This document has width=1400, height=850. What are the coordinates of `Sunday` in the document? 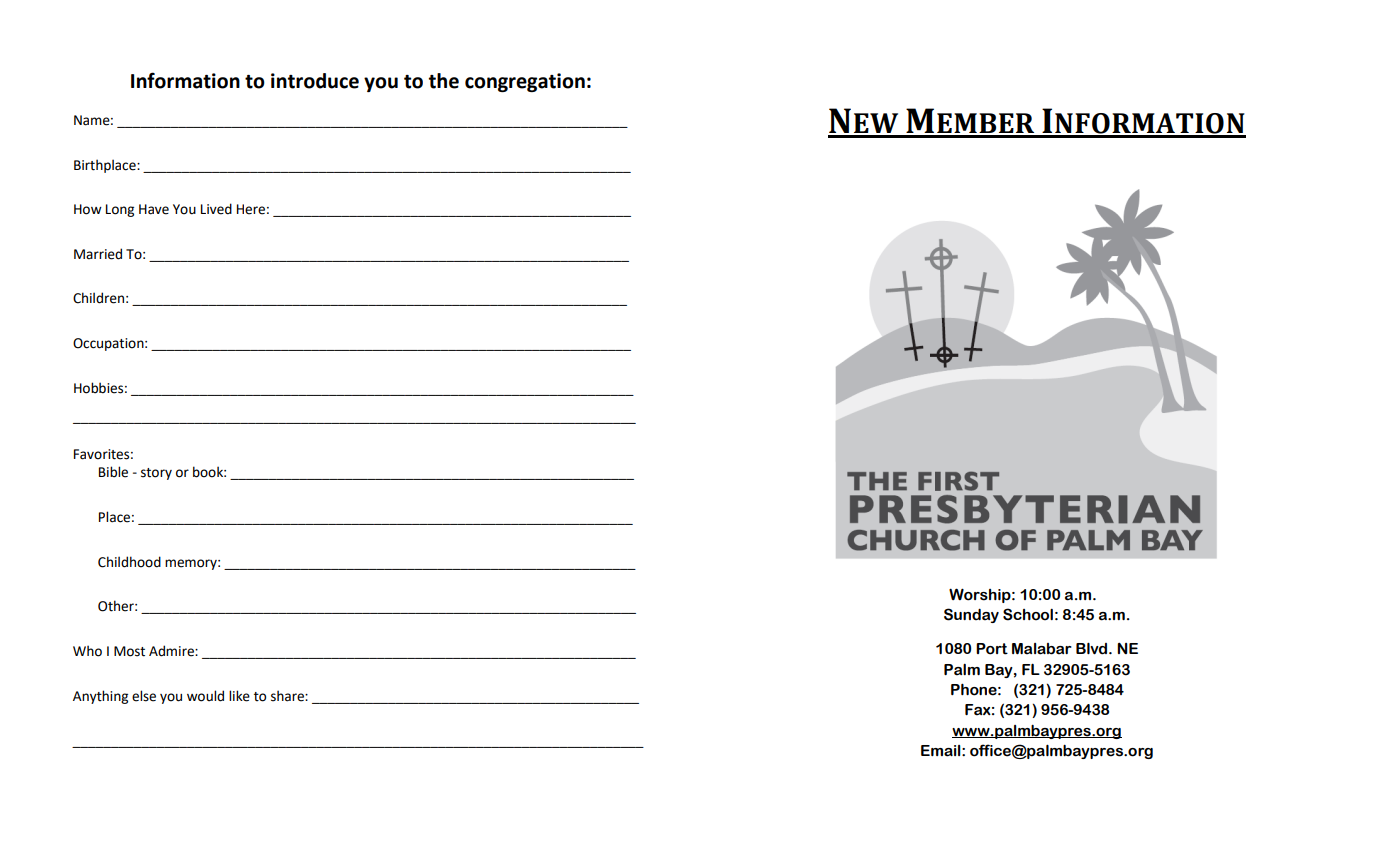 It's located at (971, 615).
